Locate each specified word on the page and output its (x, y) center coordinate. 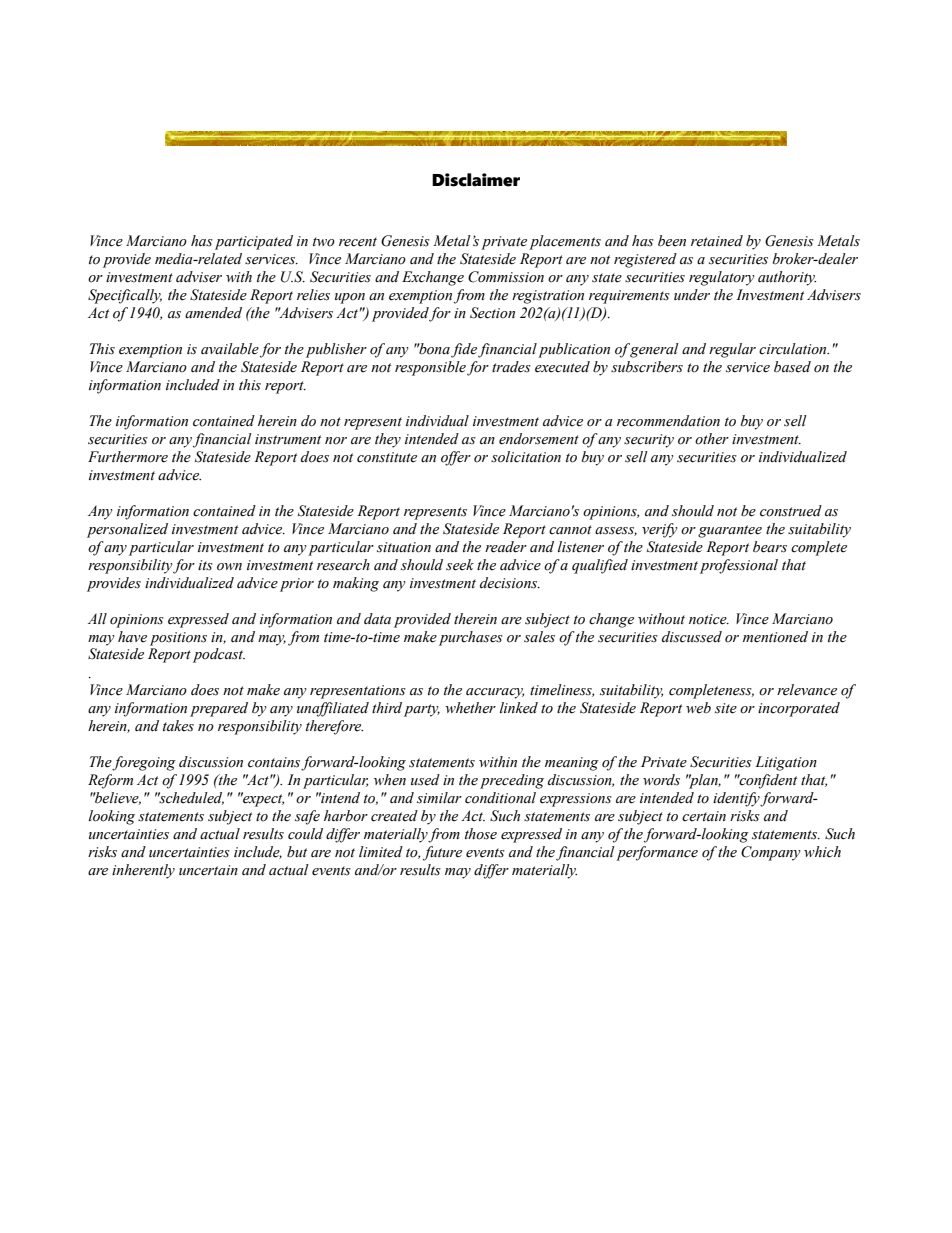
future (442, 853)
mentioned (775, 637)
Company (771, 853)
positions (178, 639)
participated (254, 242)
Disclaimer (476, 180)
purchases (471, 638)
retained (717, 241)
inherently (143, 871)
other (712, 439)
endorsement (539, 439)
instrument (288, 439)
